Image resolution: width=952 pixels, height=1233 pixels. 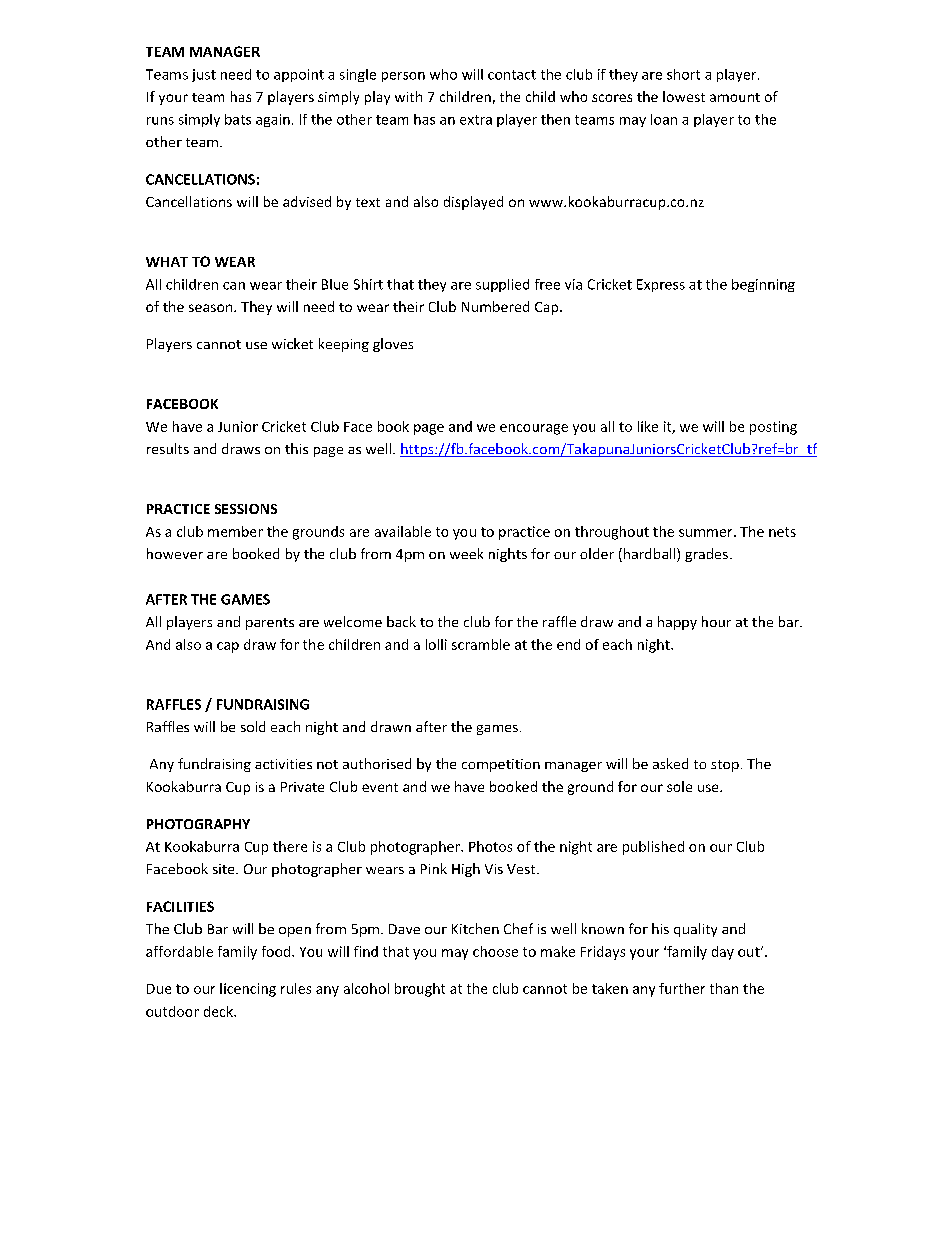 What do you see at coordinates (481, 644) in the page?
I see `scramble` at bounding box center [481, 644].
